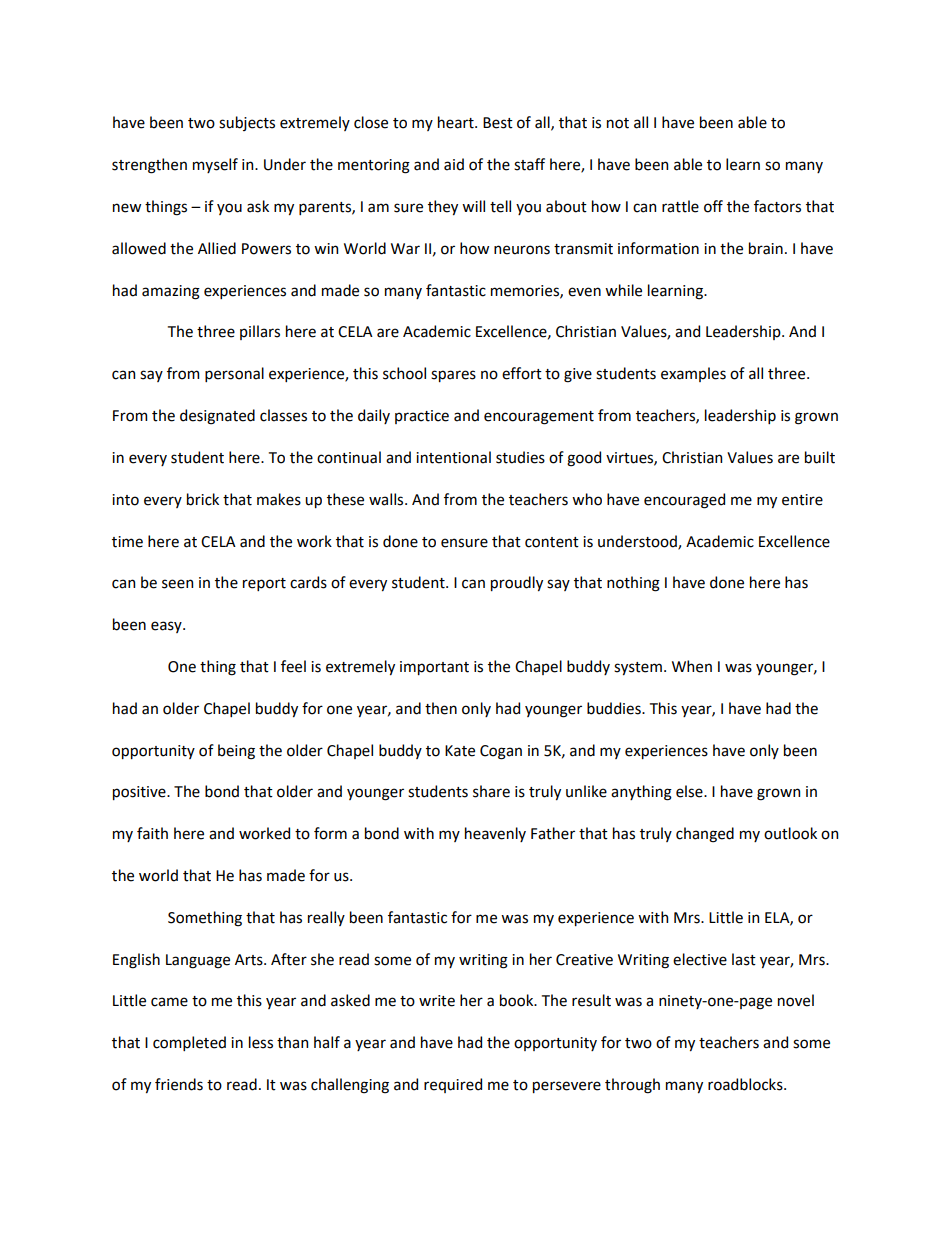 The image size is (952, 1233). I want to click on off, so click(713, 206).
